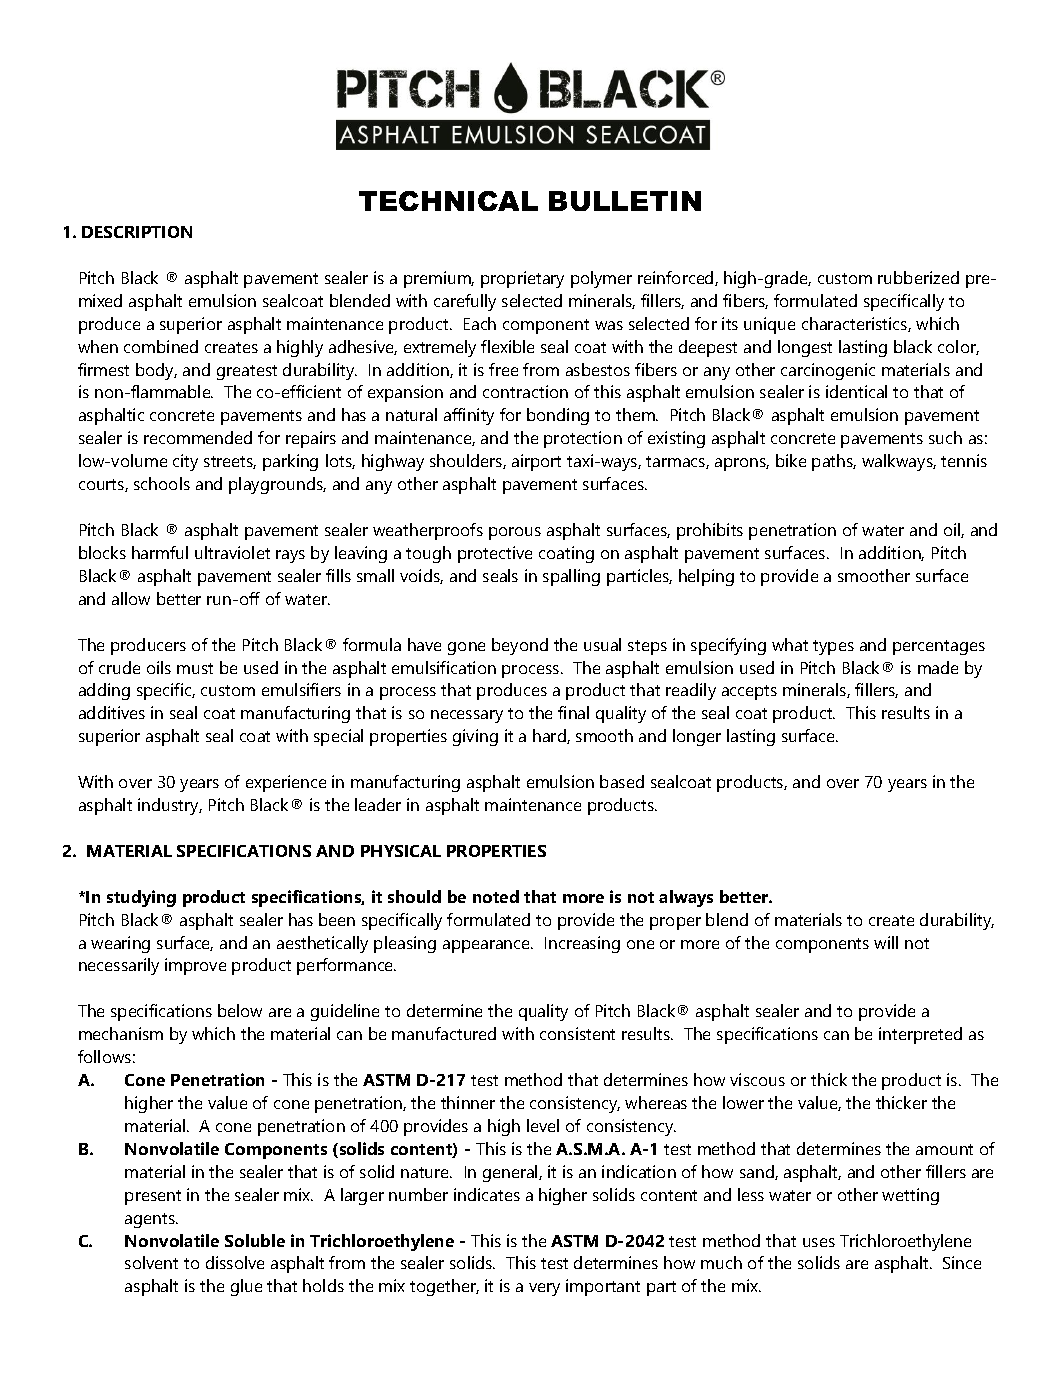 This screenshot has height=1375, width=1062. Describe the element at coordinates (749, 692) in the screenshot. I see `accepts` at that location.
